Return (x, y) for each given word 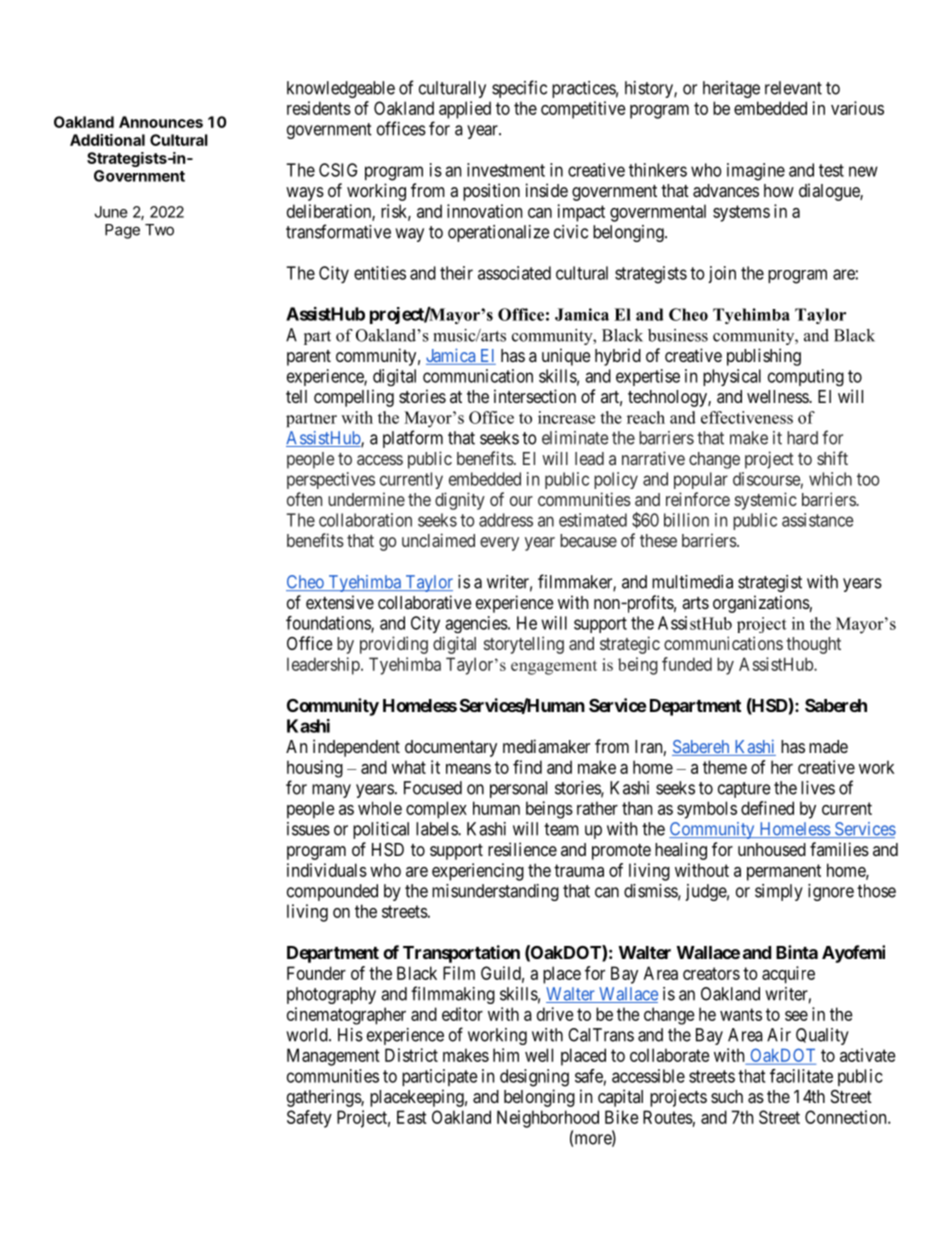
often (304, 499)
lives (818, 788)
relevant (793, 88)
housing (315, 769)
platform (413, 439)
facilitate (801, 1076)
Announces (161, 122)
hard (802, 438)
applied (465, 110)
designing (534, 1078)
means (468, 769)
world (308, 1035)
